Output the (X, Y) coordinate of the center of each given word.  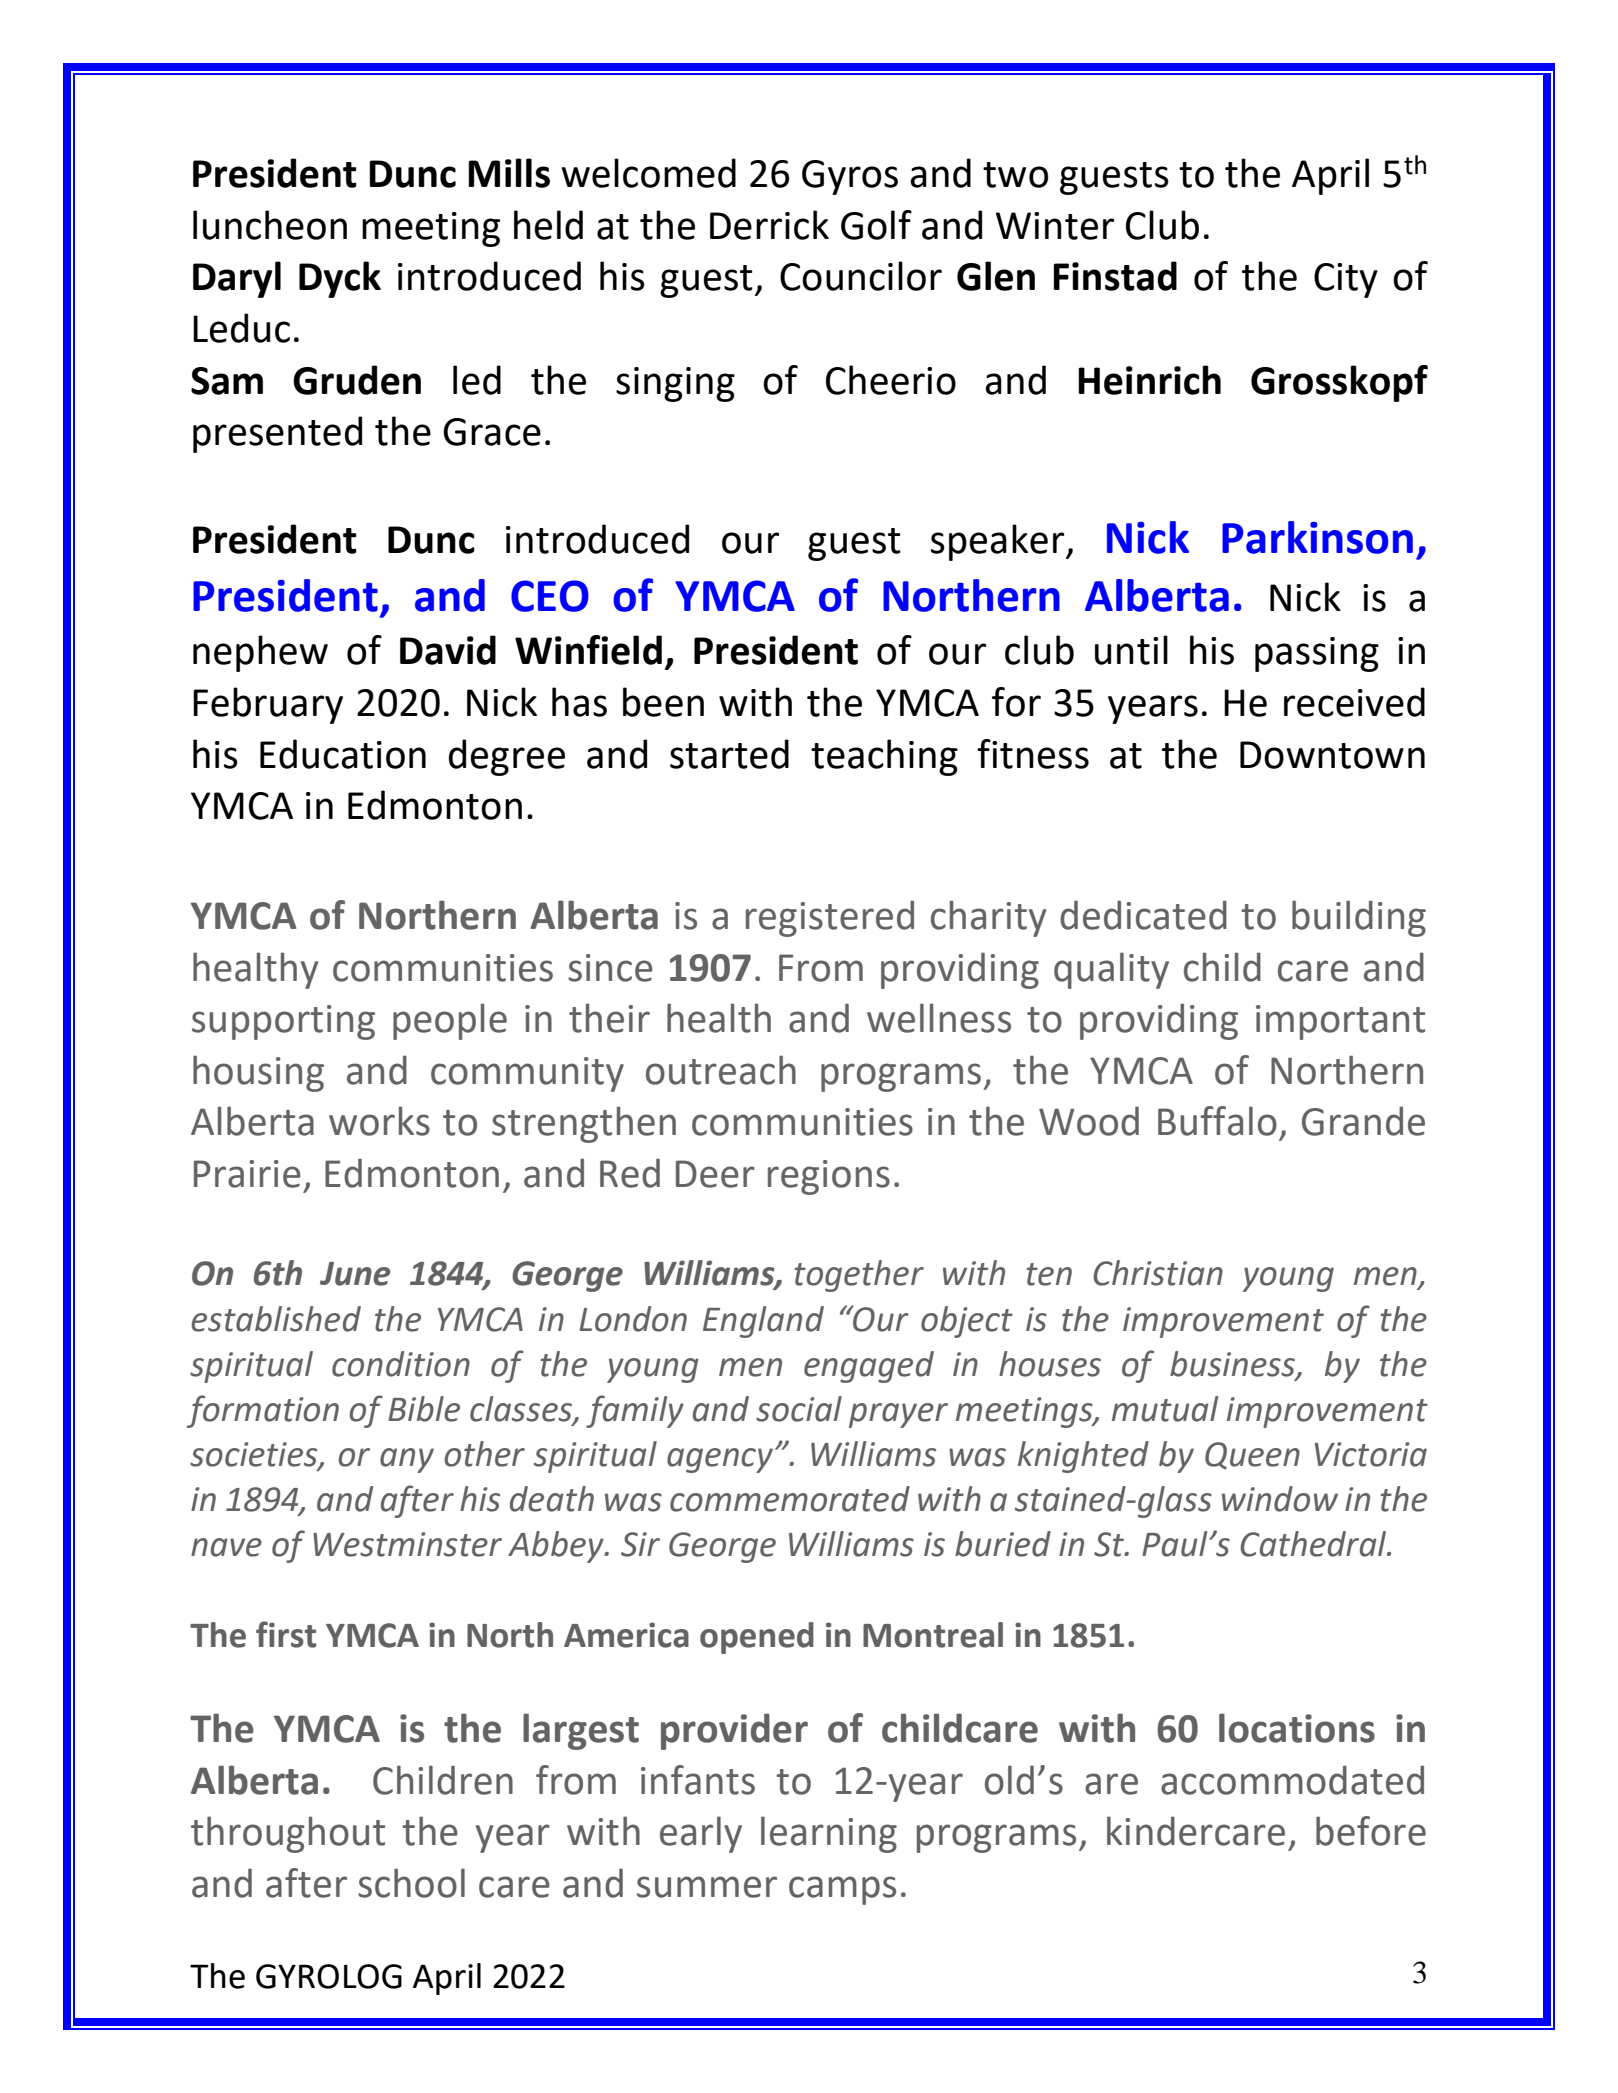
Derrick (769, 225)
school (411, 1883)
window (1280, 1499)
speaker (999, 542)
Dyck (340, 279)
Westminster (407, 1544)
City (1346, 280)
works (379, 1121)
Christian (1158, 1273)
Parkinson (1317, 537)
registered (830, 918)
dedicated (1143, 915)
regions (829, 1177)
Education (343, 754)
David (448, 650)
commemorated (790, 1499)
